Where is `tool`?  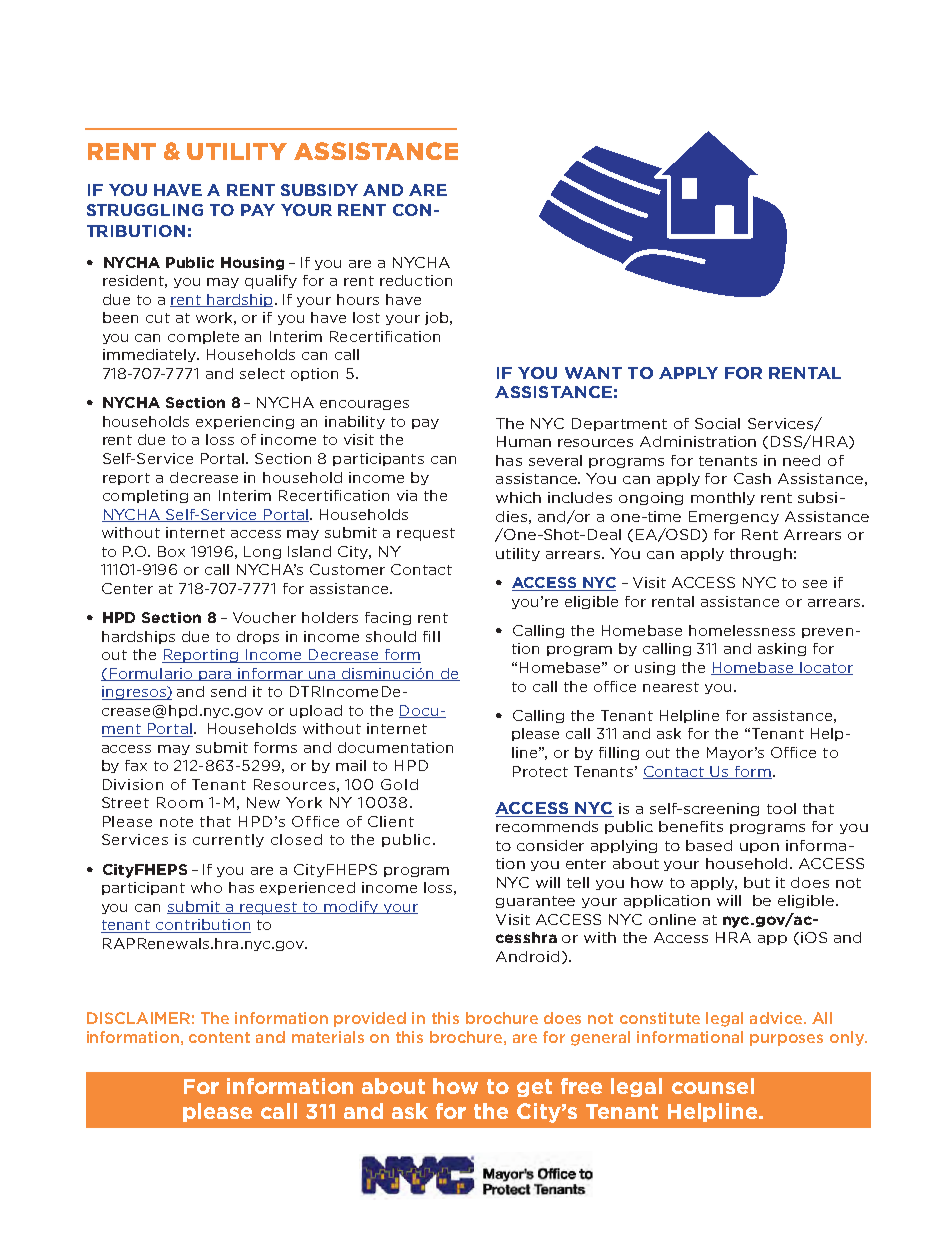
tool is located at coordinates (781, 808).
